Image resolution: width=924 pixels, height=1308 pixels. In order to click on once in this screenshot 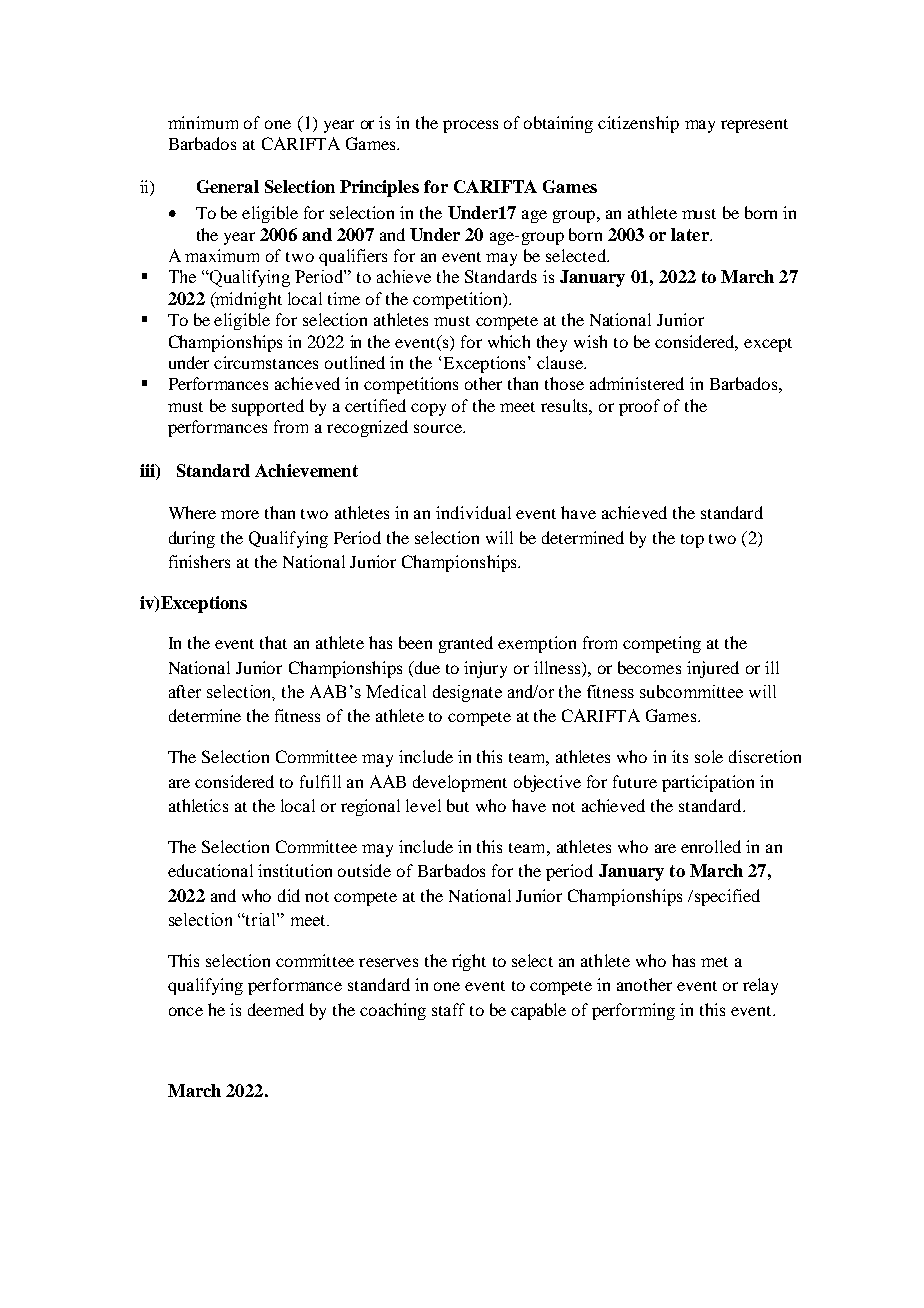, I will do `click(186, 1011)`.
